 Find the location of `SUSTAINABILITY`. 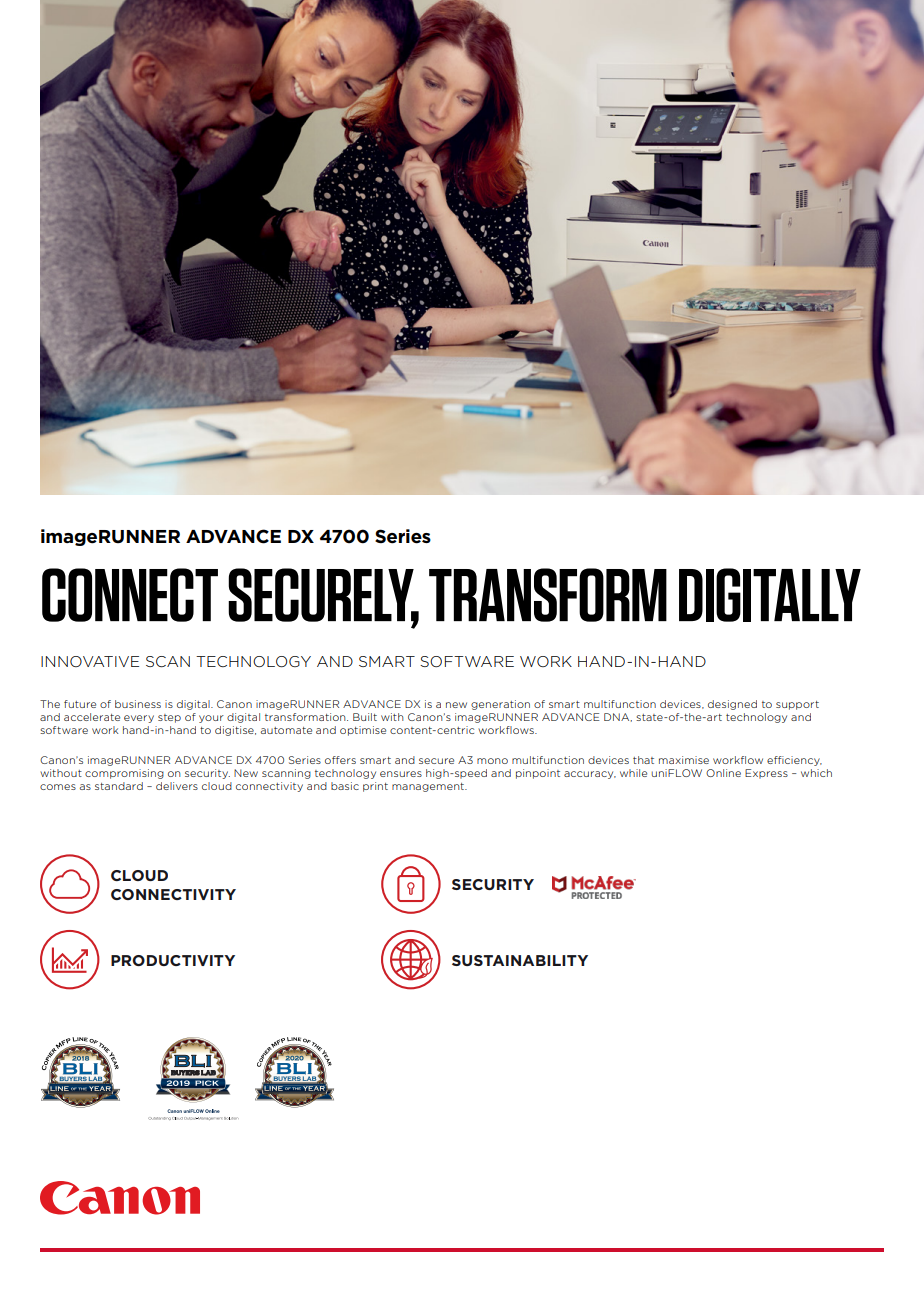

SUSTAINABILITY is located at coordinates (520, 960).
